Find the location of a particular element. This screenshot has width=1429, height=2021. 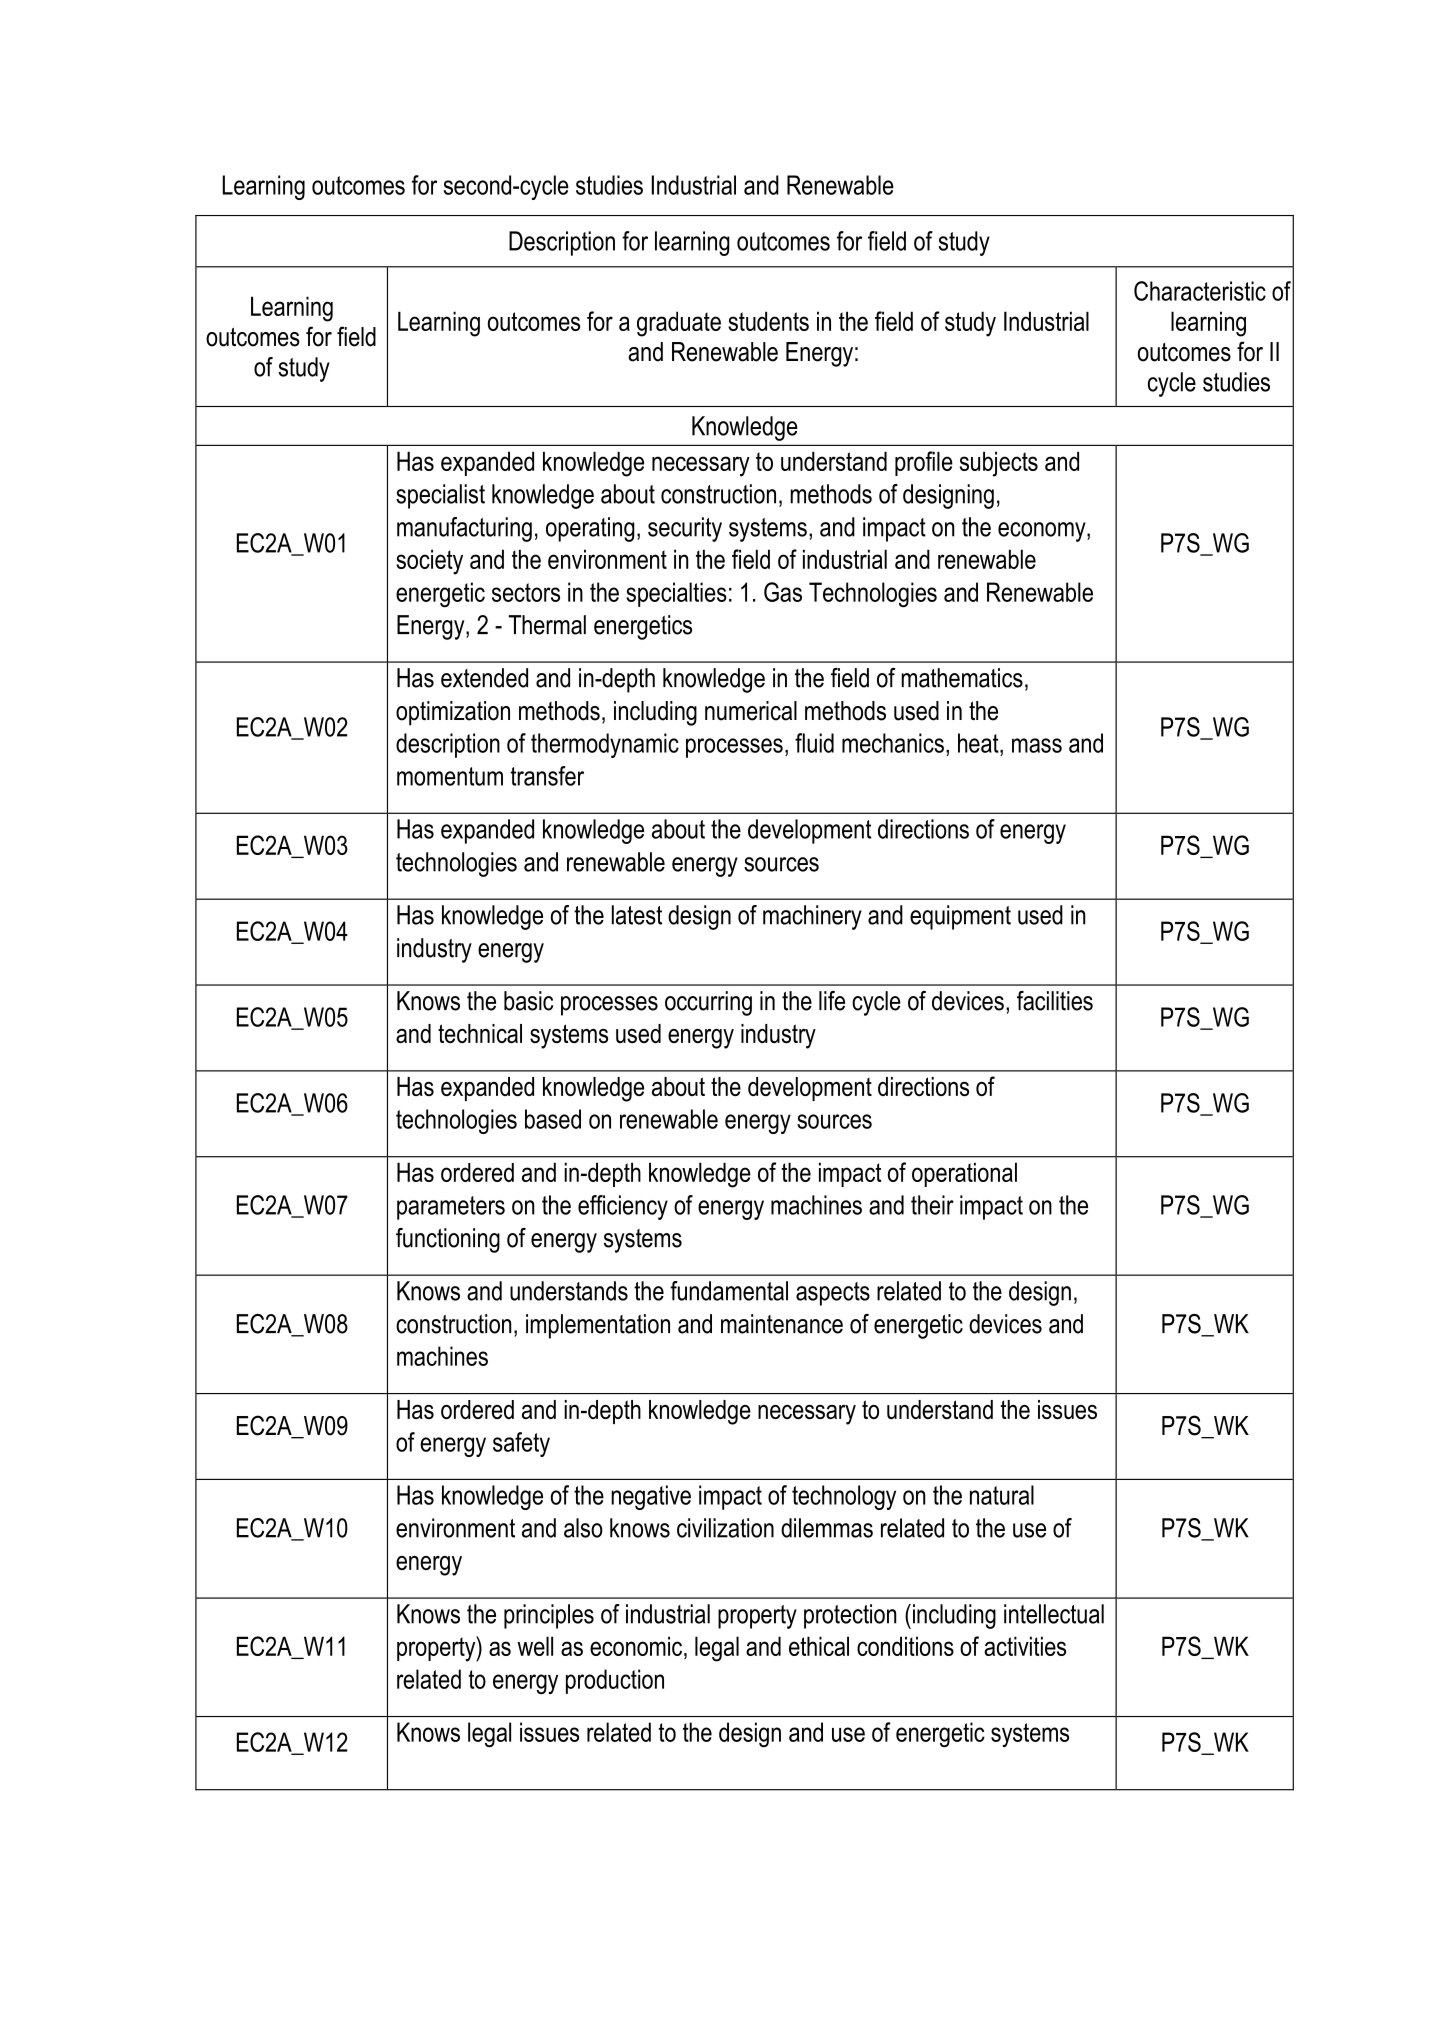

maintenance is located at coordinates (782, 1324).
